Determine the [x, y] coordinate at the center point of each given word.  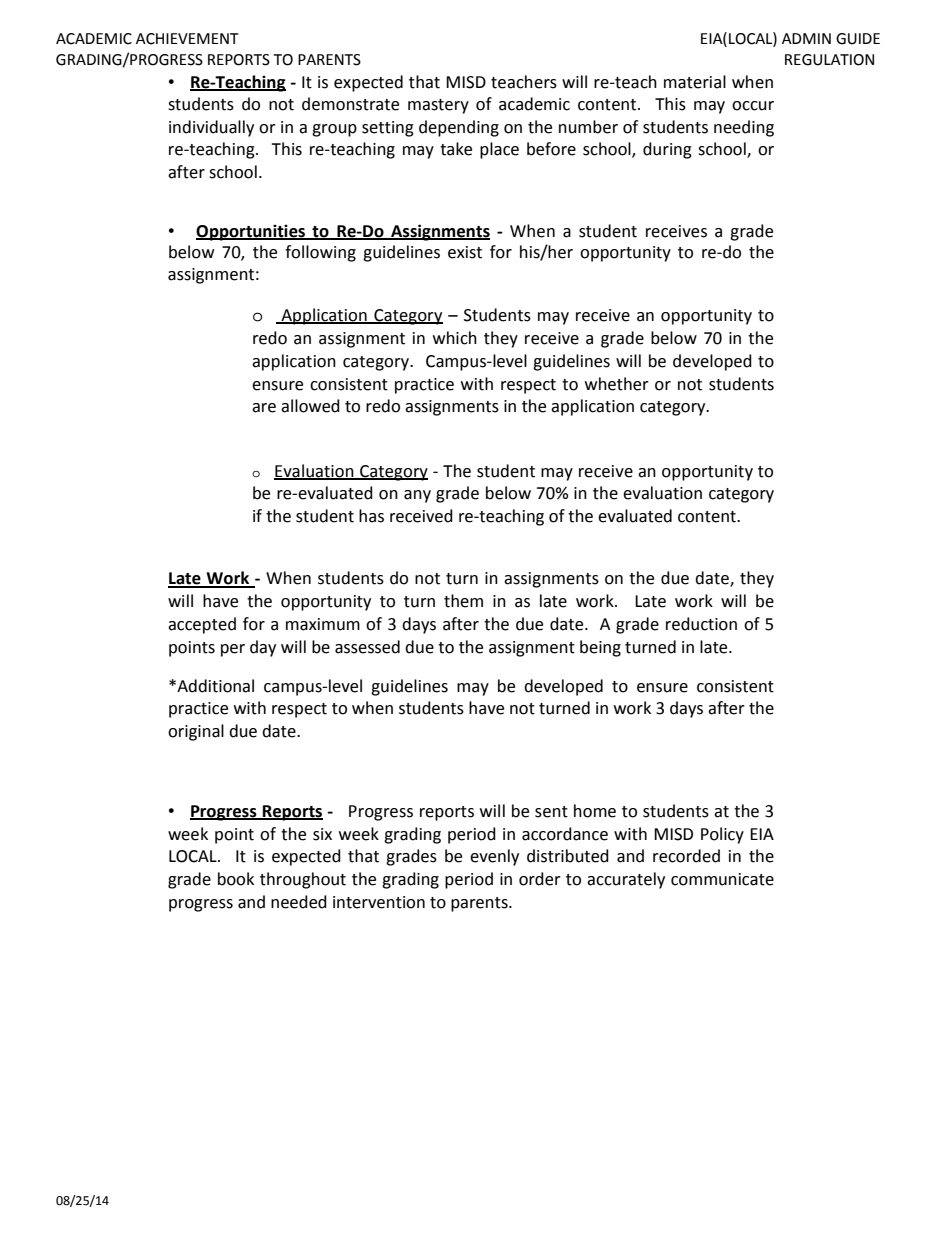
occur [753, 106]
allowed [310, 406]
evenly [494, 857]
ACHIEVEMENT [187, 39]
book [236, 879]
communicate [722, 879]
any [417, 496]
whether [617, 384]
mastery [438, 106]
